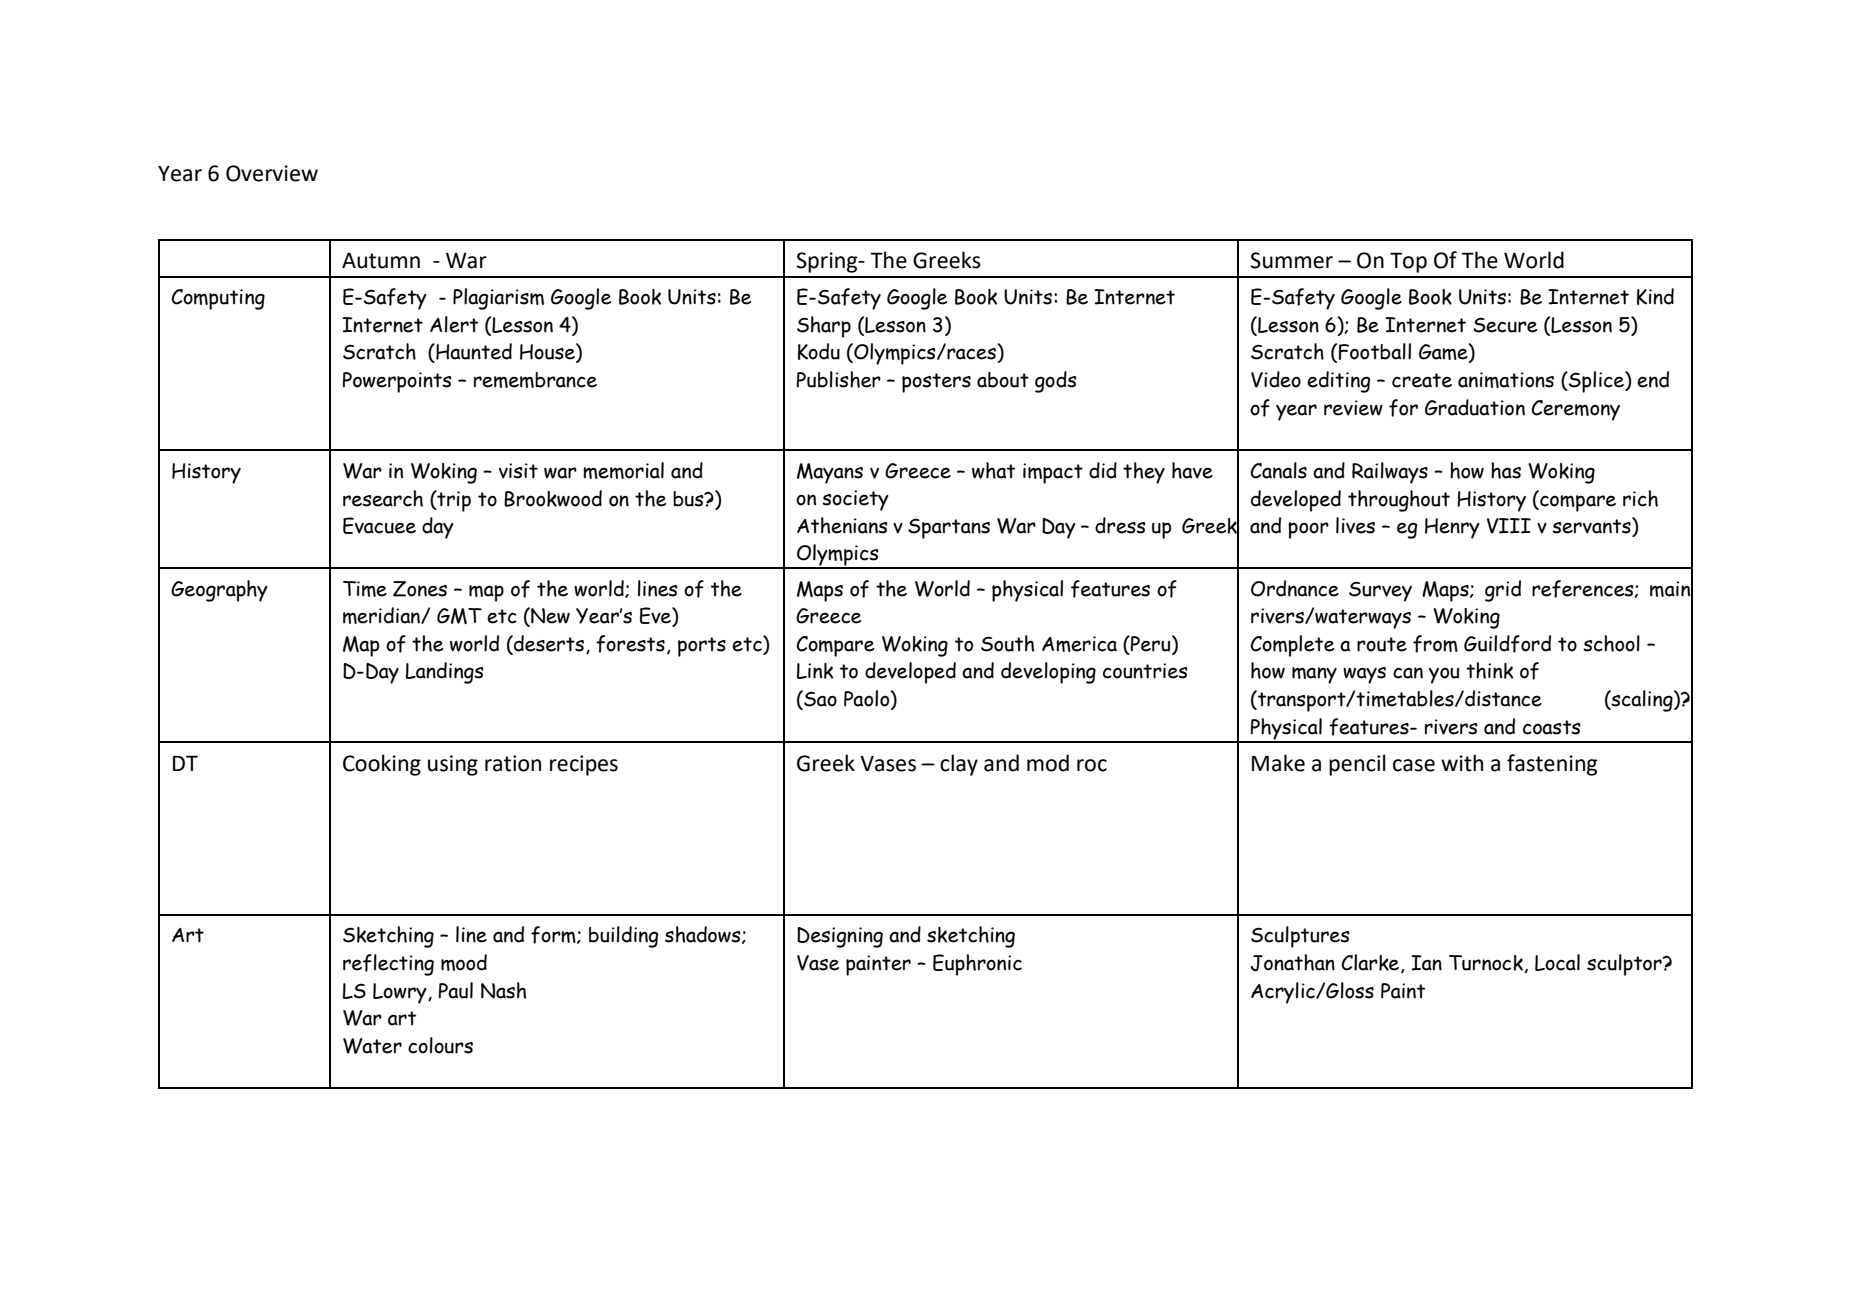  I want to click on Local, so click(1557, 962).
